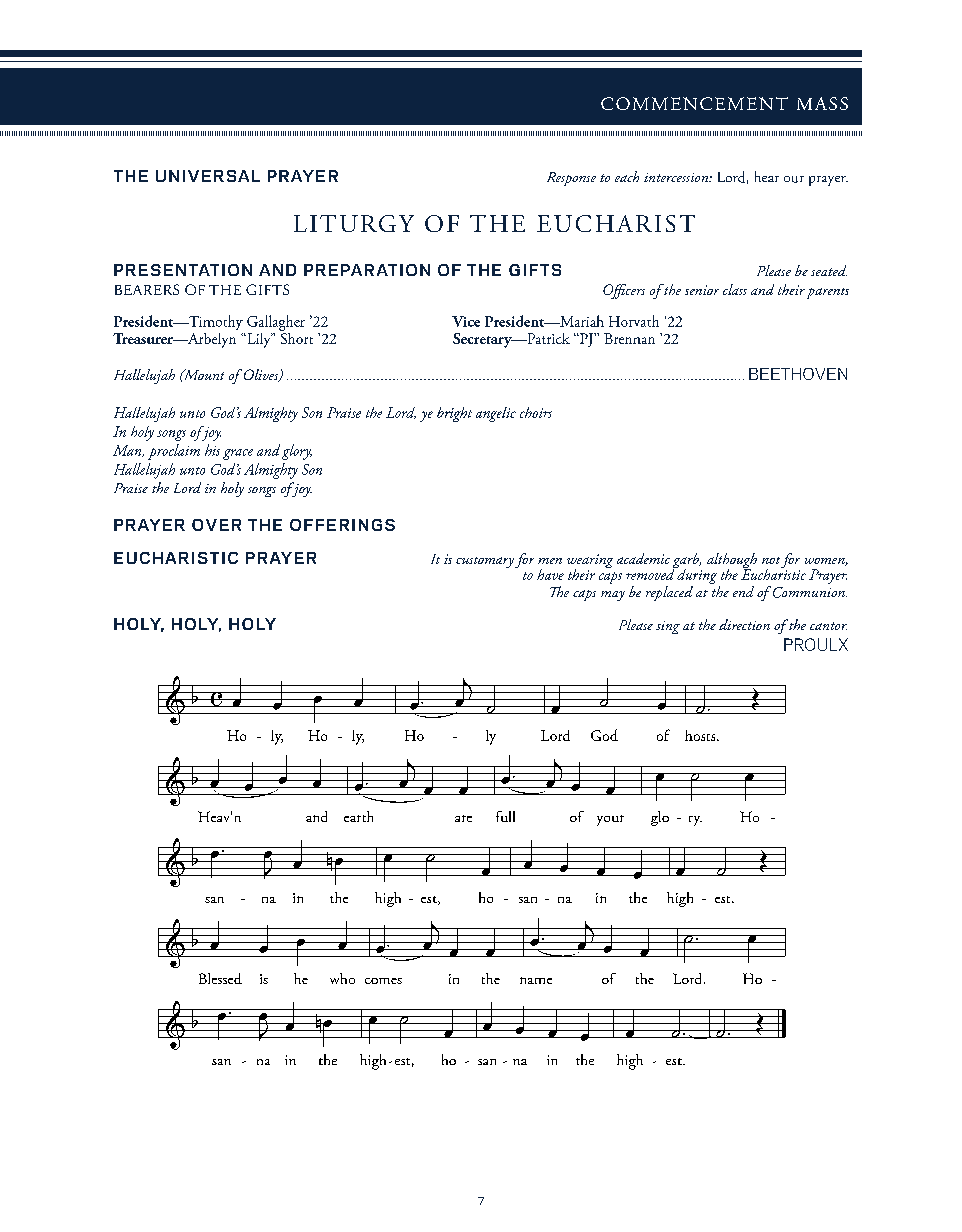 This screenshot has width=962, height=1232. What do you see at coordinates (259, 340) in the screenshot?
I see `Lily` at bounding box center [259, 340].
